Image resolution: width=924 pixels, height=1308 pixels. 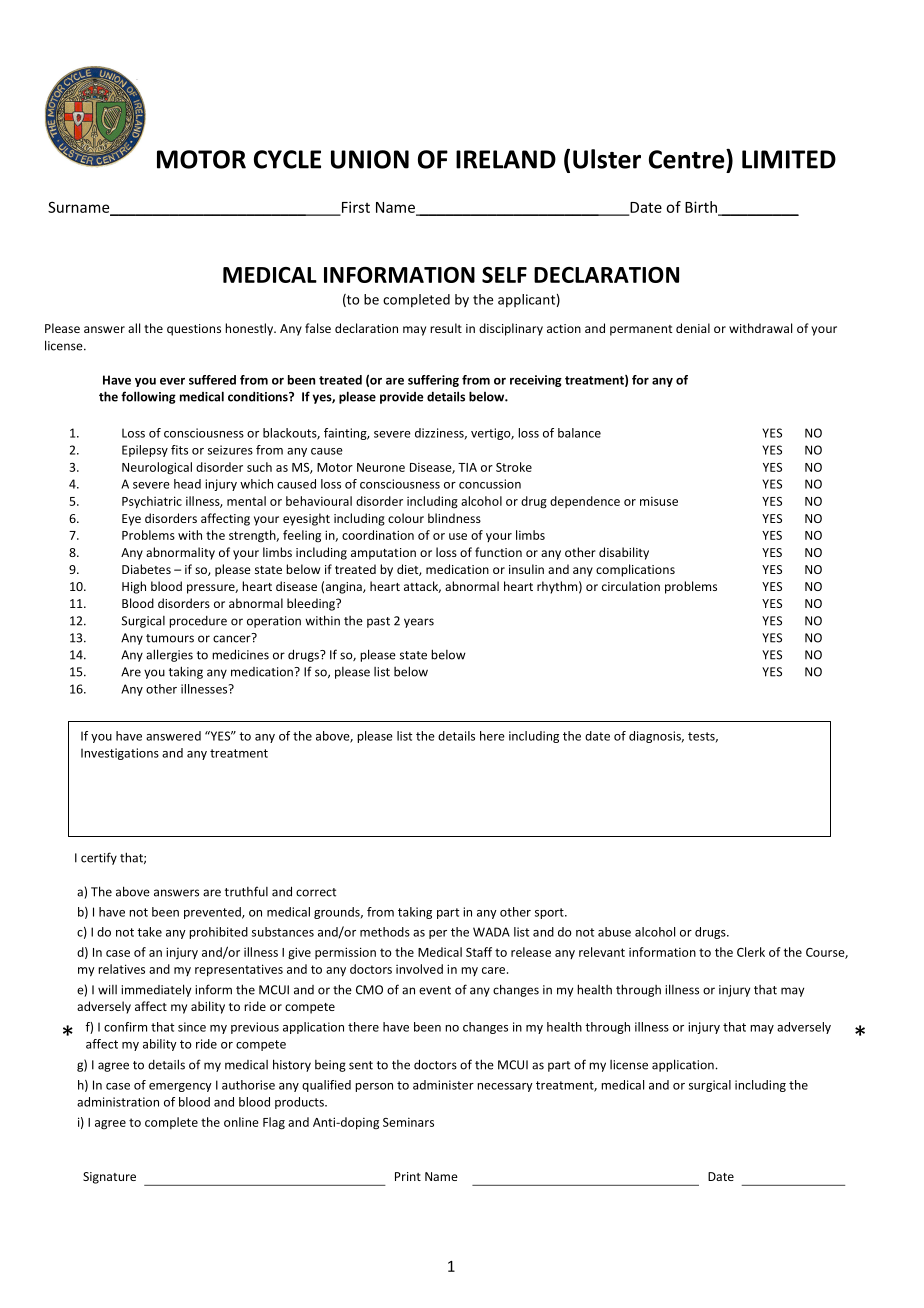 I want to click on abuse, so click(x=614, y=932).
